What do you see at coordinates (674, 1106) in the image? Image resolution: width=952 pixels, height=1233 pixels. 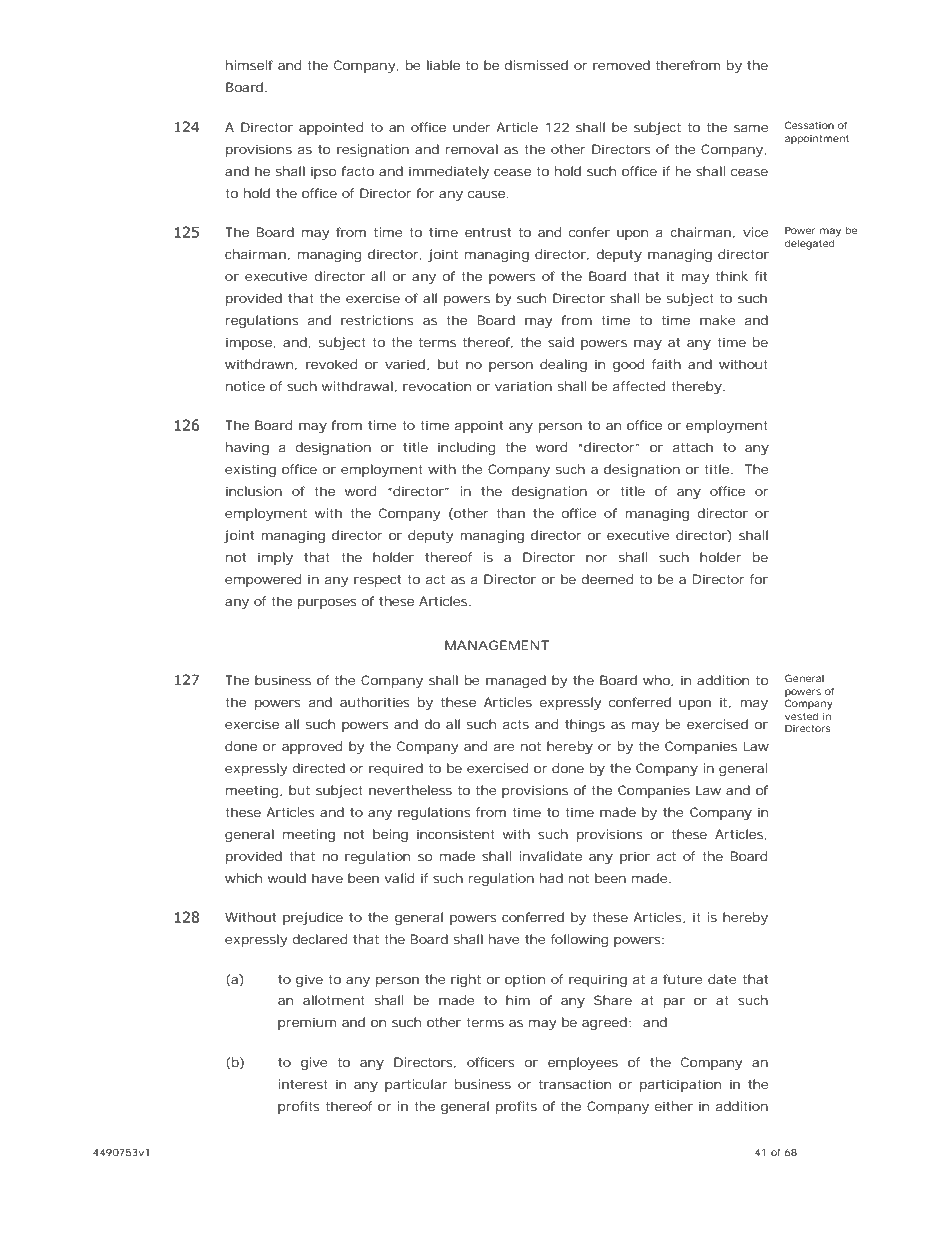 I see `either` at bounding box center [674, 1106].
